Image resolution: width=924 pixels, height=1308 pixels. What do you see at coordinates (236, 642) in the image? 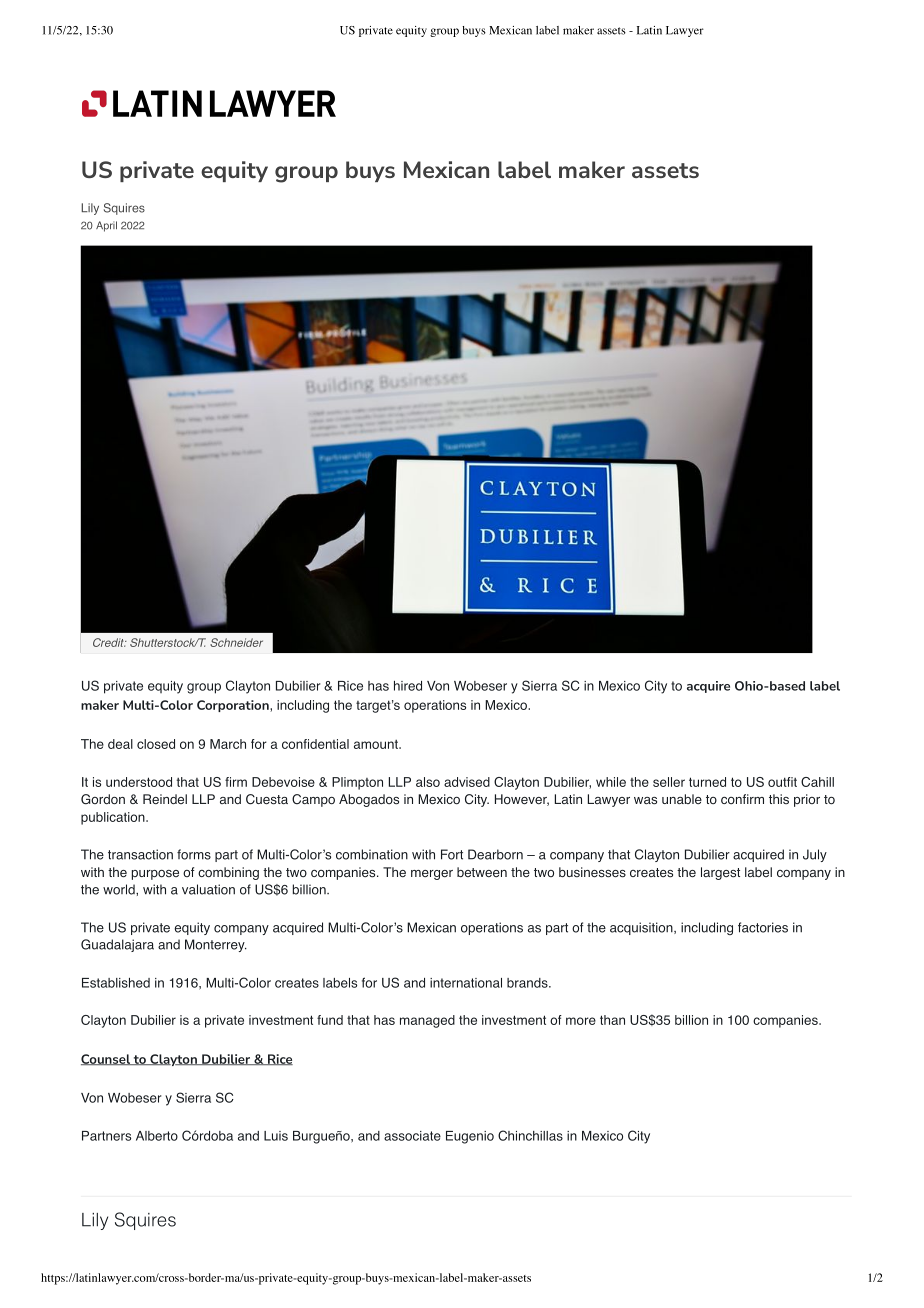
I see `Schneider` at bounding box center [236, 642].
